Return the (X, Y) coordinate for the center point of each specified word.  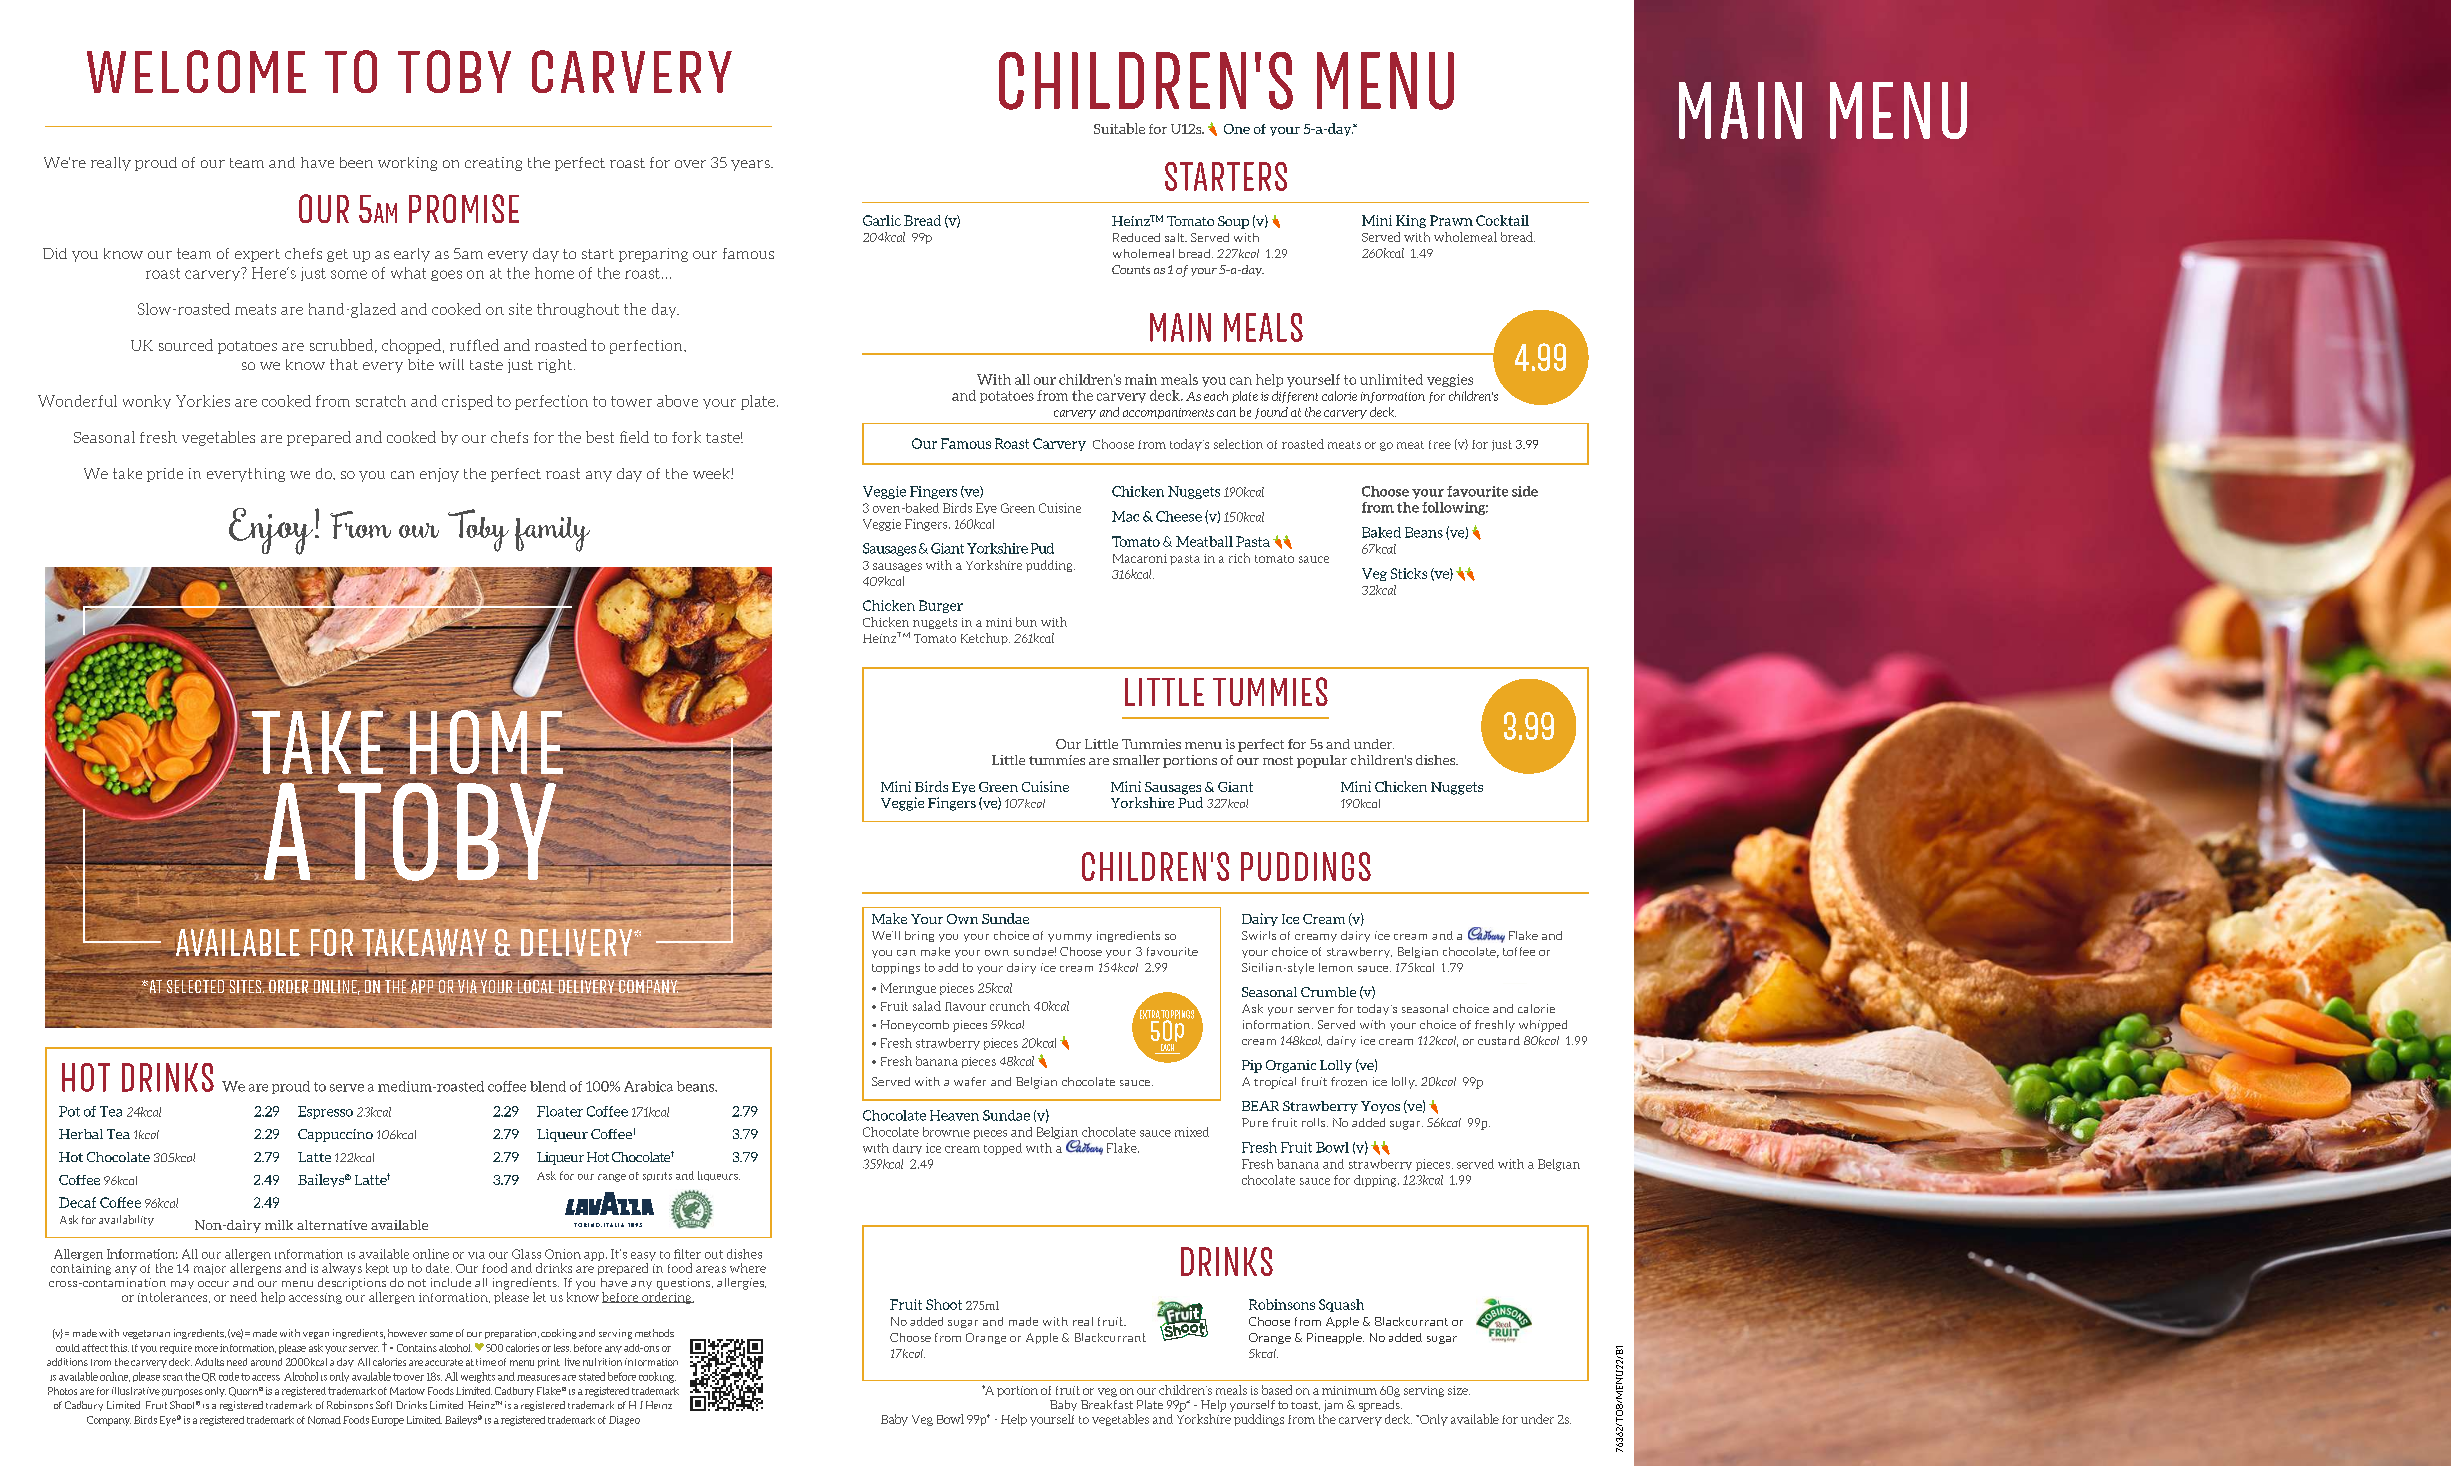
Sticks (1409, 573)
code (229, 1376)
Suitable (1119, 128)
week (712, 473)
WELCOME (196, 71)
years (751, 165)
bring (919, 936)
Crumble (1328, 992)
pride (165, 475)
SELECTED (194, 986)
